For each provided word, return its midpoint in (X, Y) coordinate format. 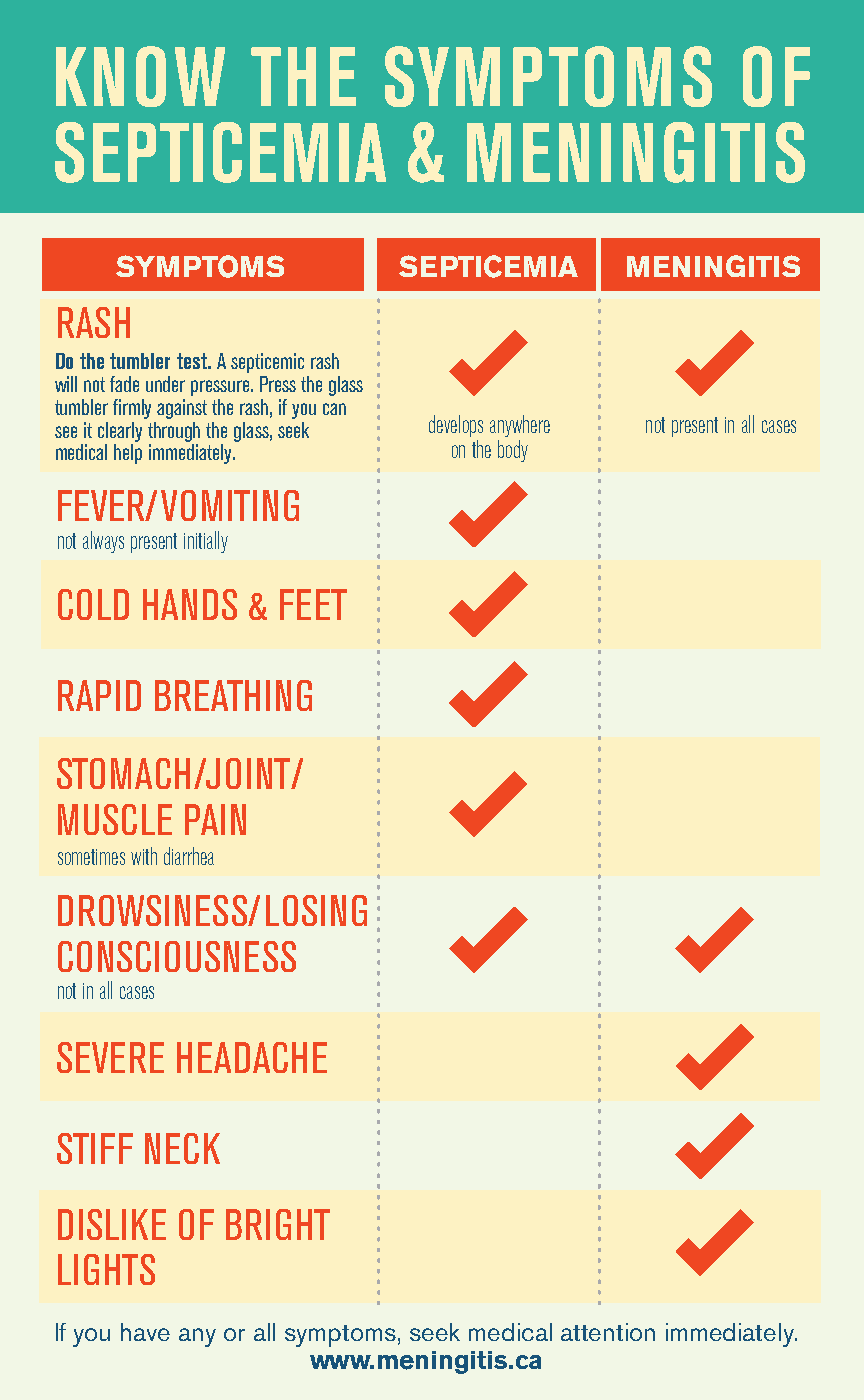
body (513, 451)
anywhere (520, 426)
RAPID (99, 695)
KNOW (140, 76)
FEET (313, 604)
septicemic (267, 363)
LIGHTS (106, 1269)
